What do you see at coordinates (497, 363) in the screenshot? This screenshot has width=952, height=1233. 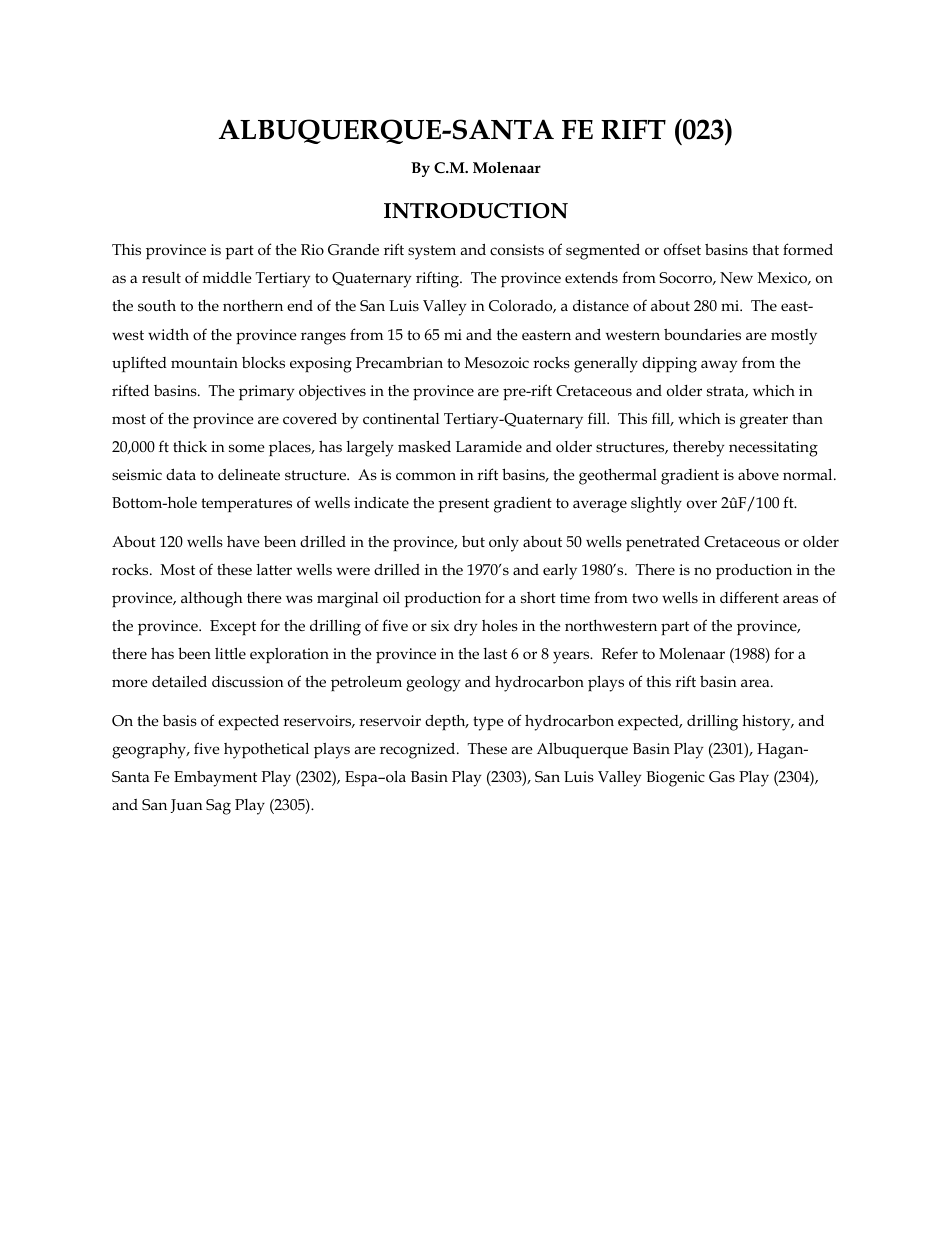 I see `Mesozoic` at bounding box center [497, 363].
